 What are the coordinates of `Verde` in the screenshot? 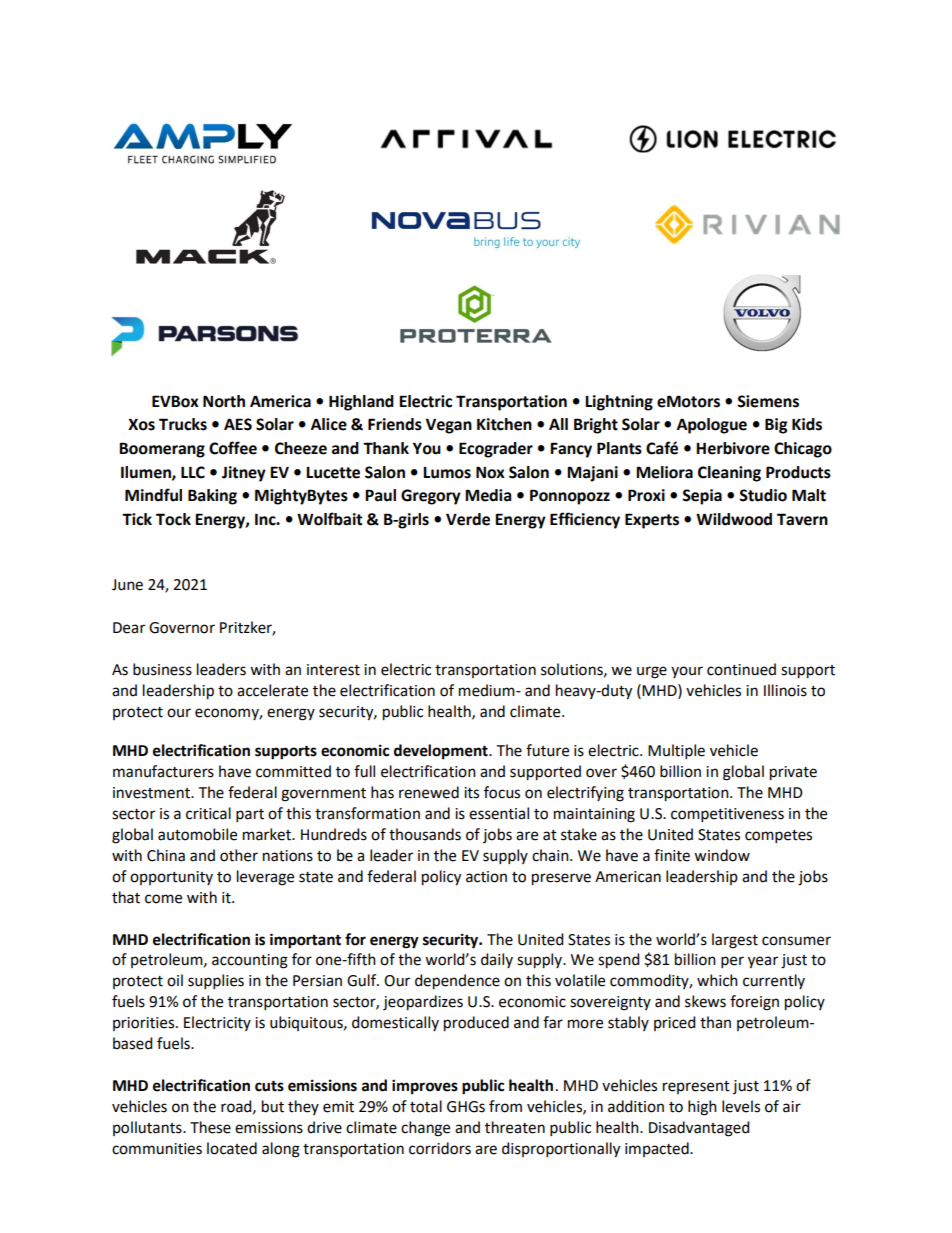 It's located at (468, 519).
